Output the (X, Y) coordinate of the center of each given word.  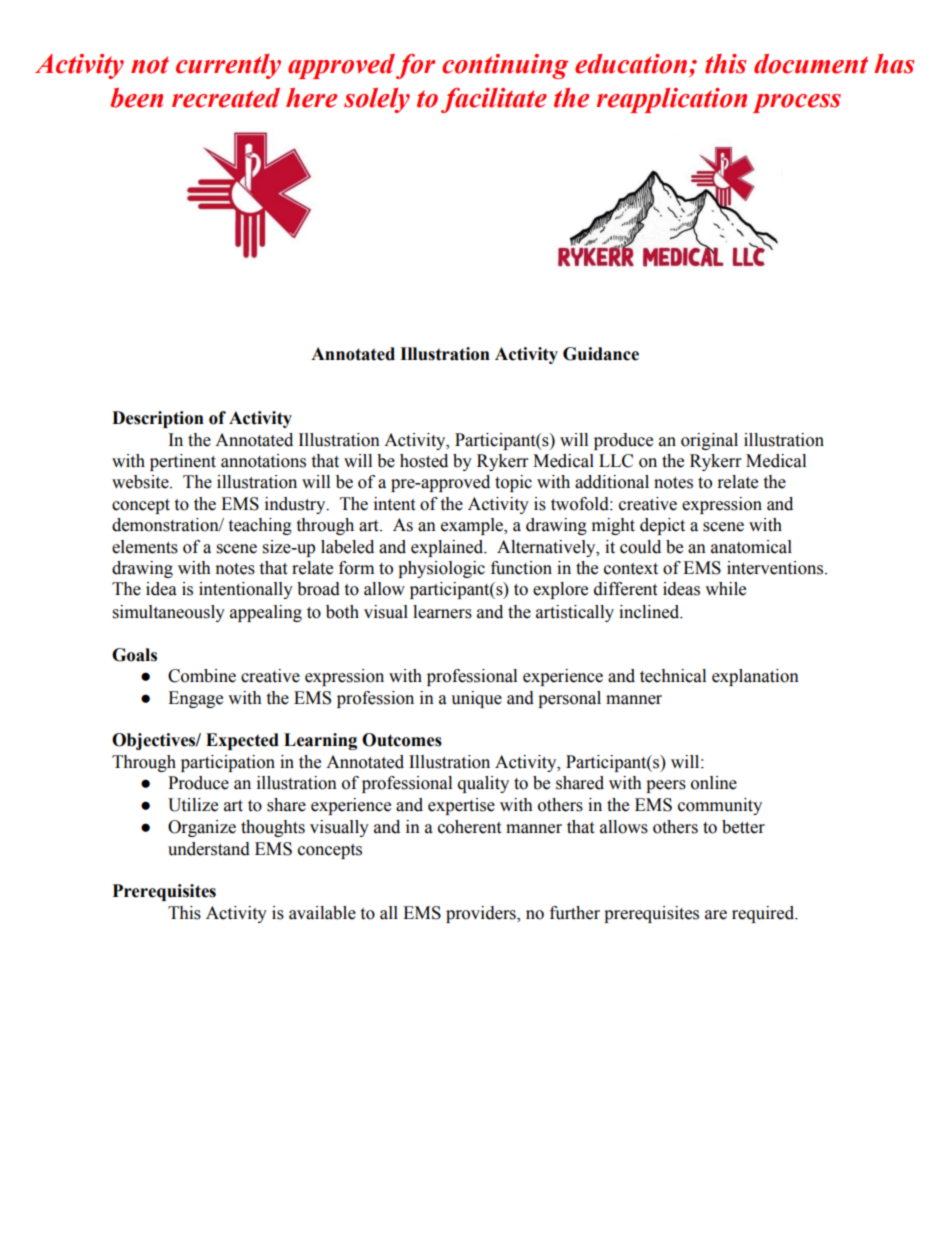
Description (158, 419)
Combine (202, 676)
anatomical (751, 547)
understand (209, 849)
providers (482, 914)
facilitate (494, 100)
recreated (226, 98)
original (709, 441)
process (797, 103)
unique (476, 699)
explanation (755, 677)
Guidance (601, 354)
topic (513, 483)
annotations (263, 461)
